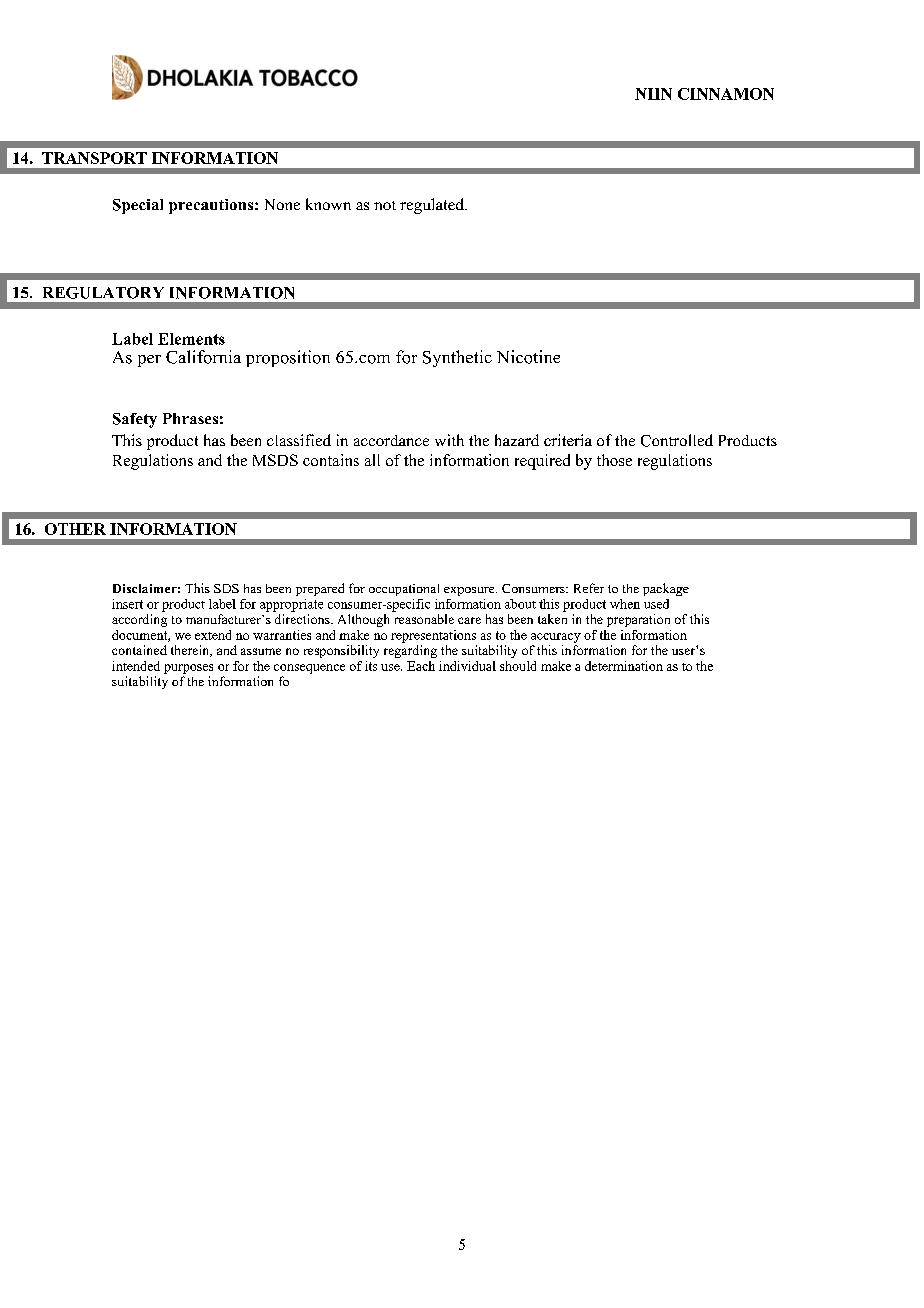 The image size is (924, 1308). I want to click on regulated, so click(433, 206).
